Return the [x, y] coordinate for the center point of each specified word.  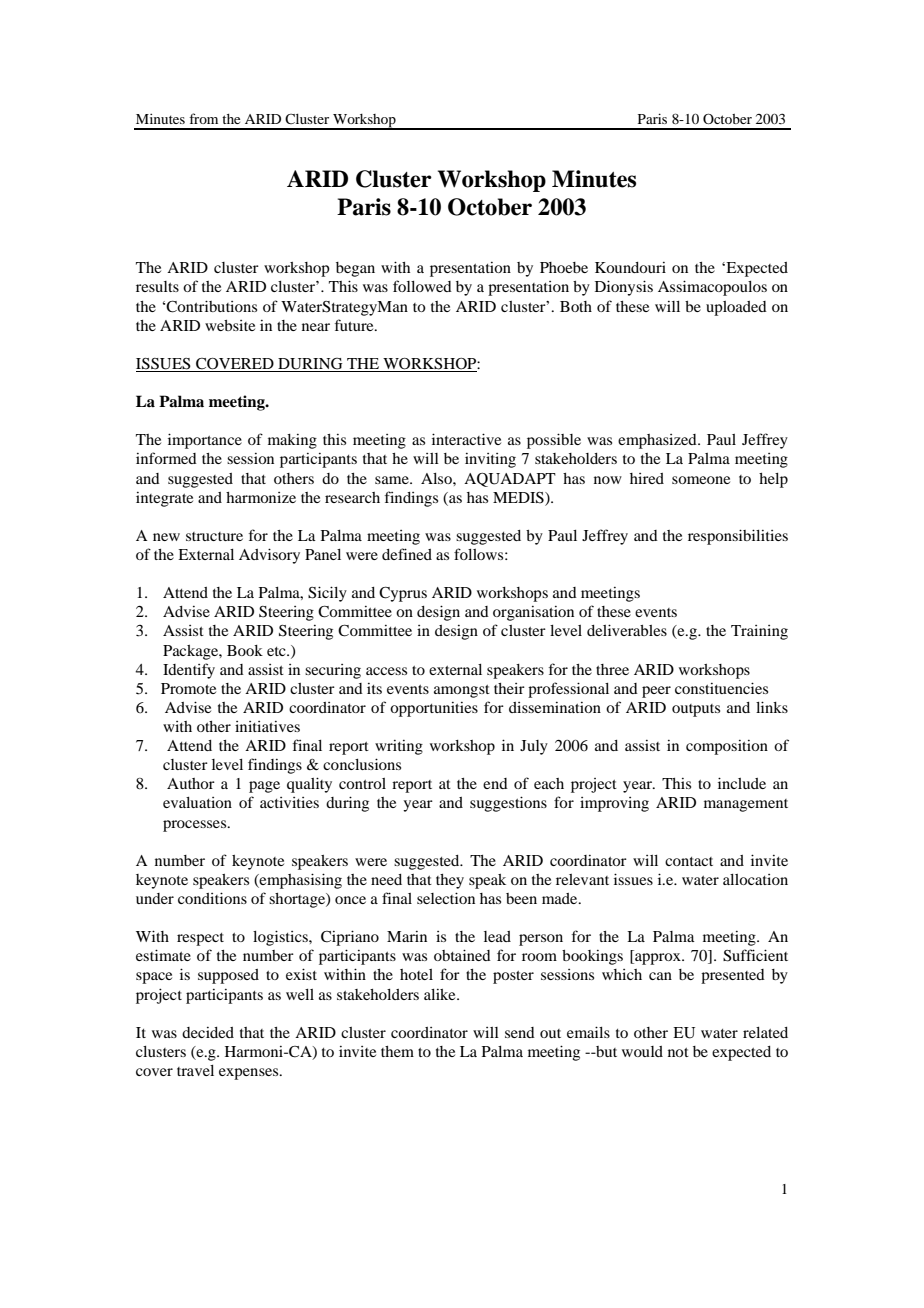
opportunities [434, 709]
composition [727, 747]
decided [208, 1032]
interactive [466, 439]
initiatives [267, 726]
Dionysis [624, 288]
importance [205, 441]
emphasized [658, 441]
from [203, 118]
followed [422, 286]
